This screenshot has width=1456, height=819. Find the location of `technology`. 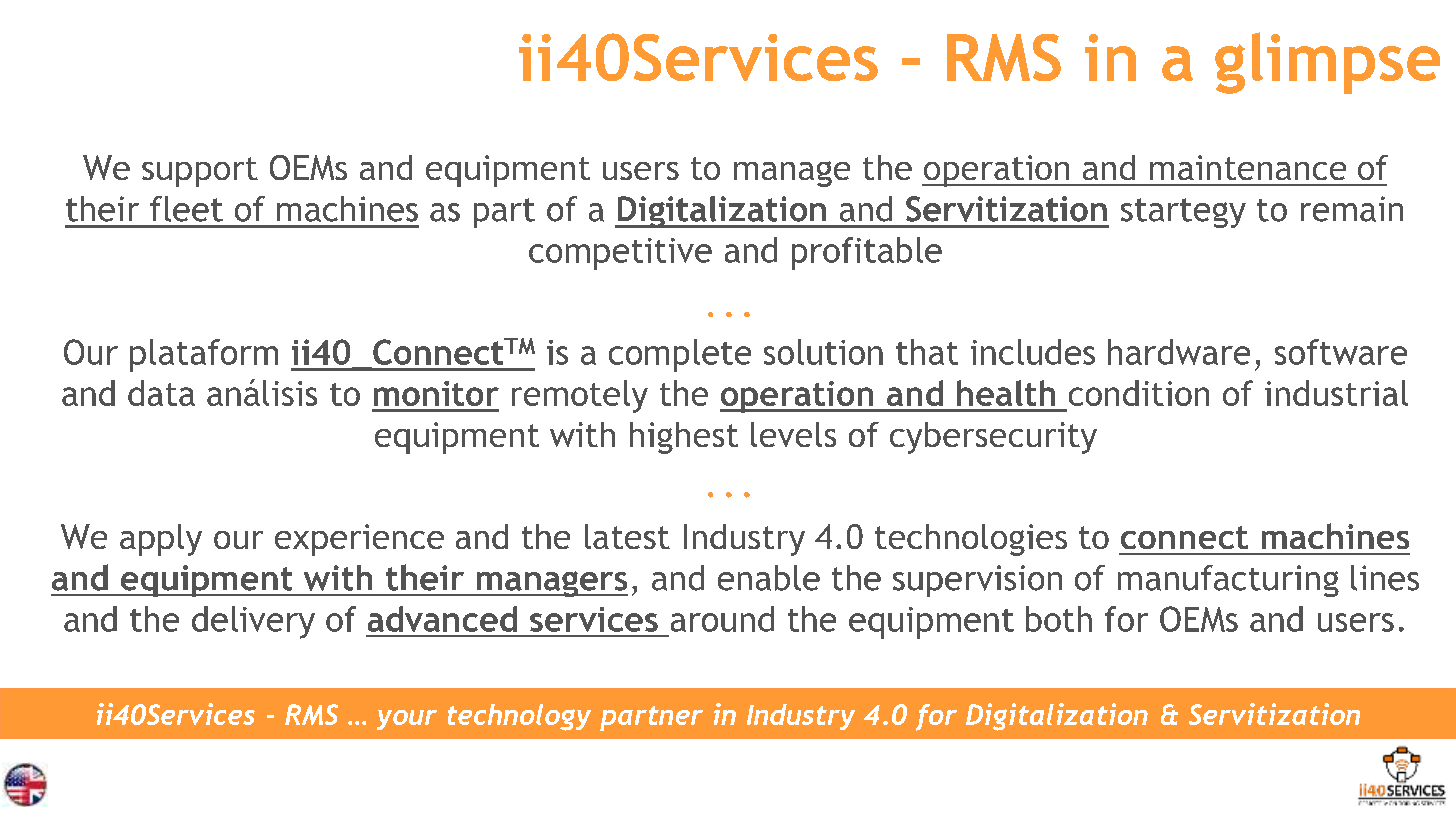

technology is located at coordinates (519, 717).
